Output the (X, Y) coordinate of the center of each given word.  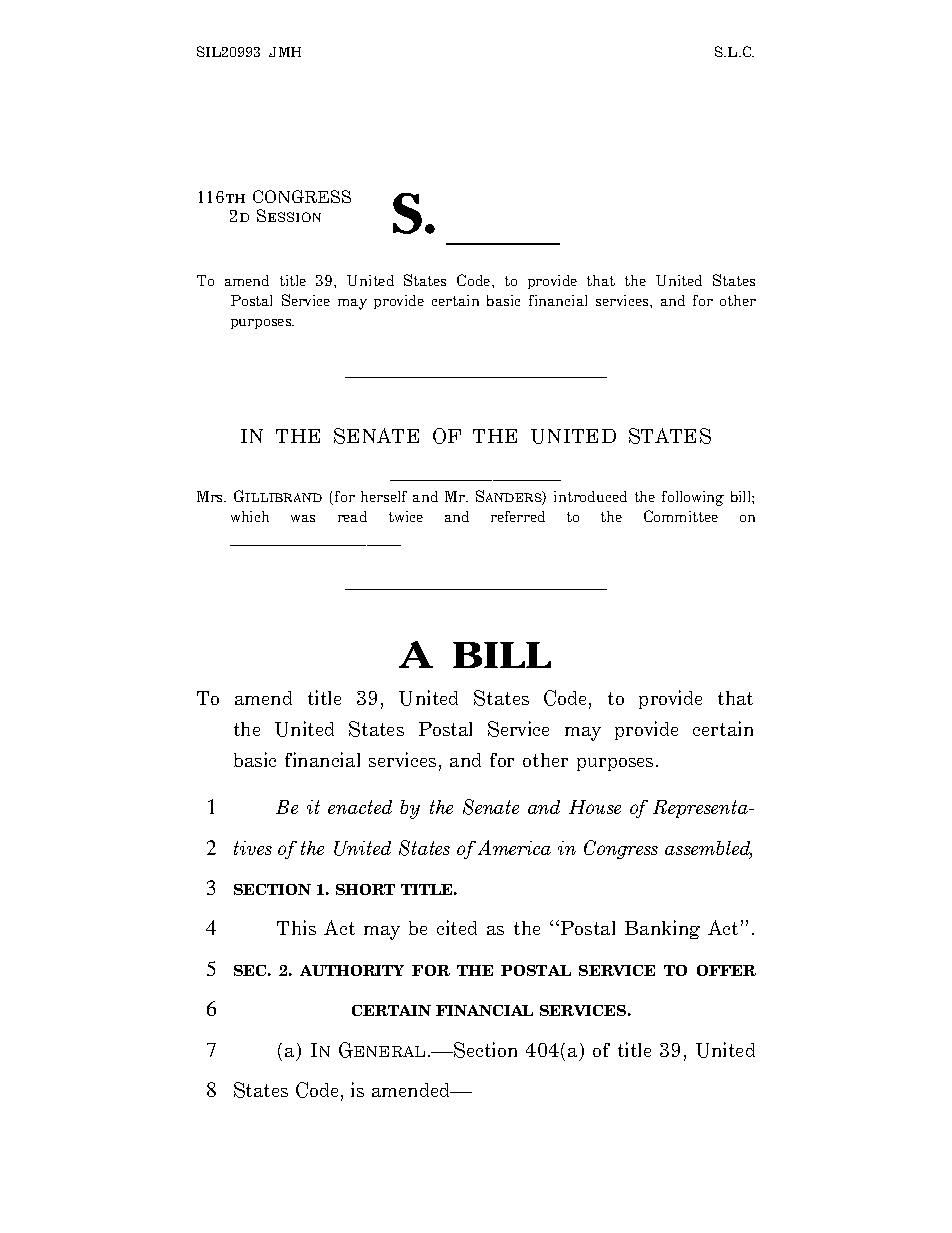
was (303, 518)
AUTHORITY (352, 970)
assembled (708, 849)
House (595, 807)
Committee (681, 516)
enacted (360, 807)
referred (518, 516)
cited (457, 927)
